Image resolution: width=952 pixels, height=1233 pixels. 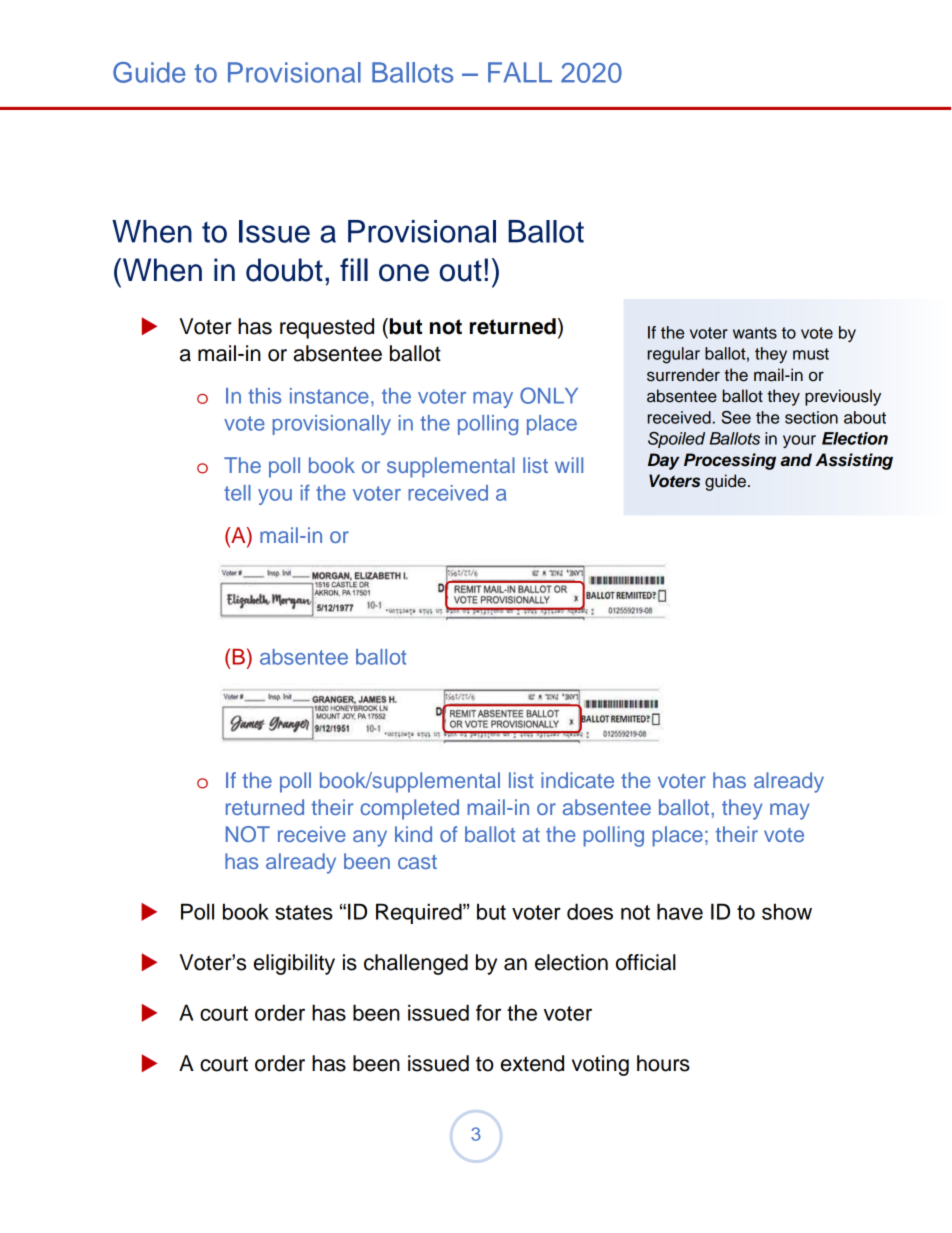 I want to click on hours, so click(x=663, y=1063).
